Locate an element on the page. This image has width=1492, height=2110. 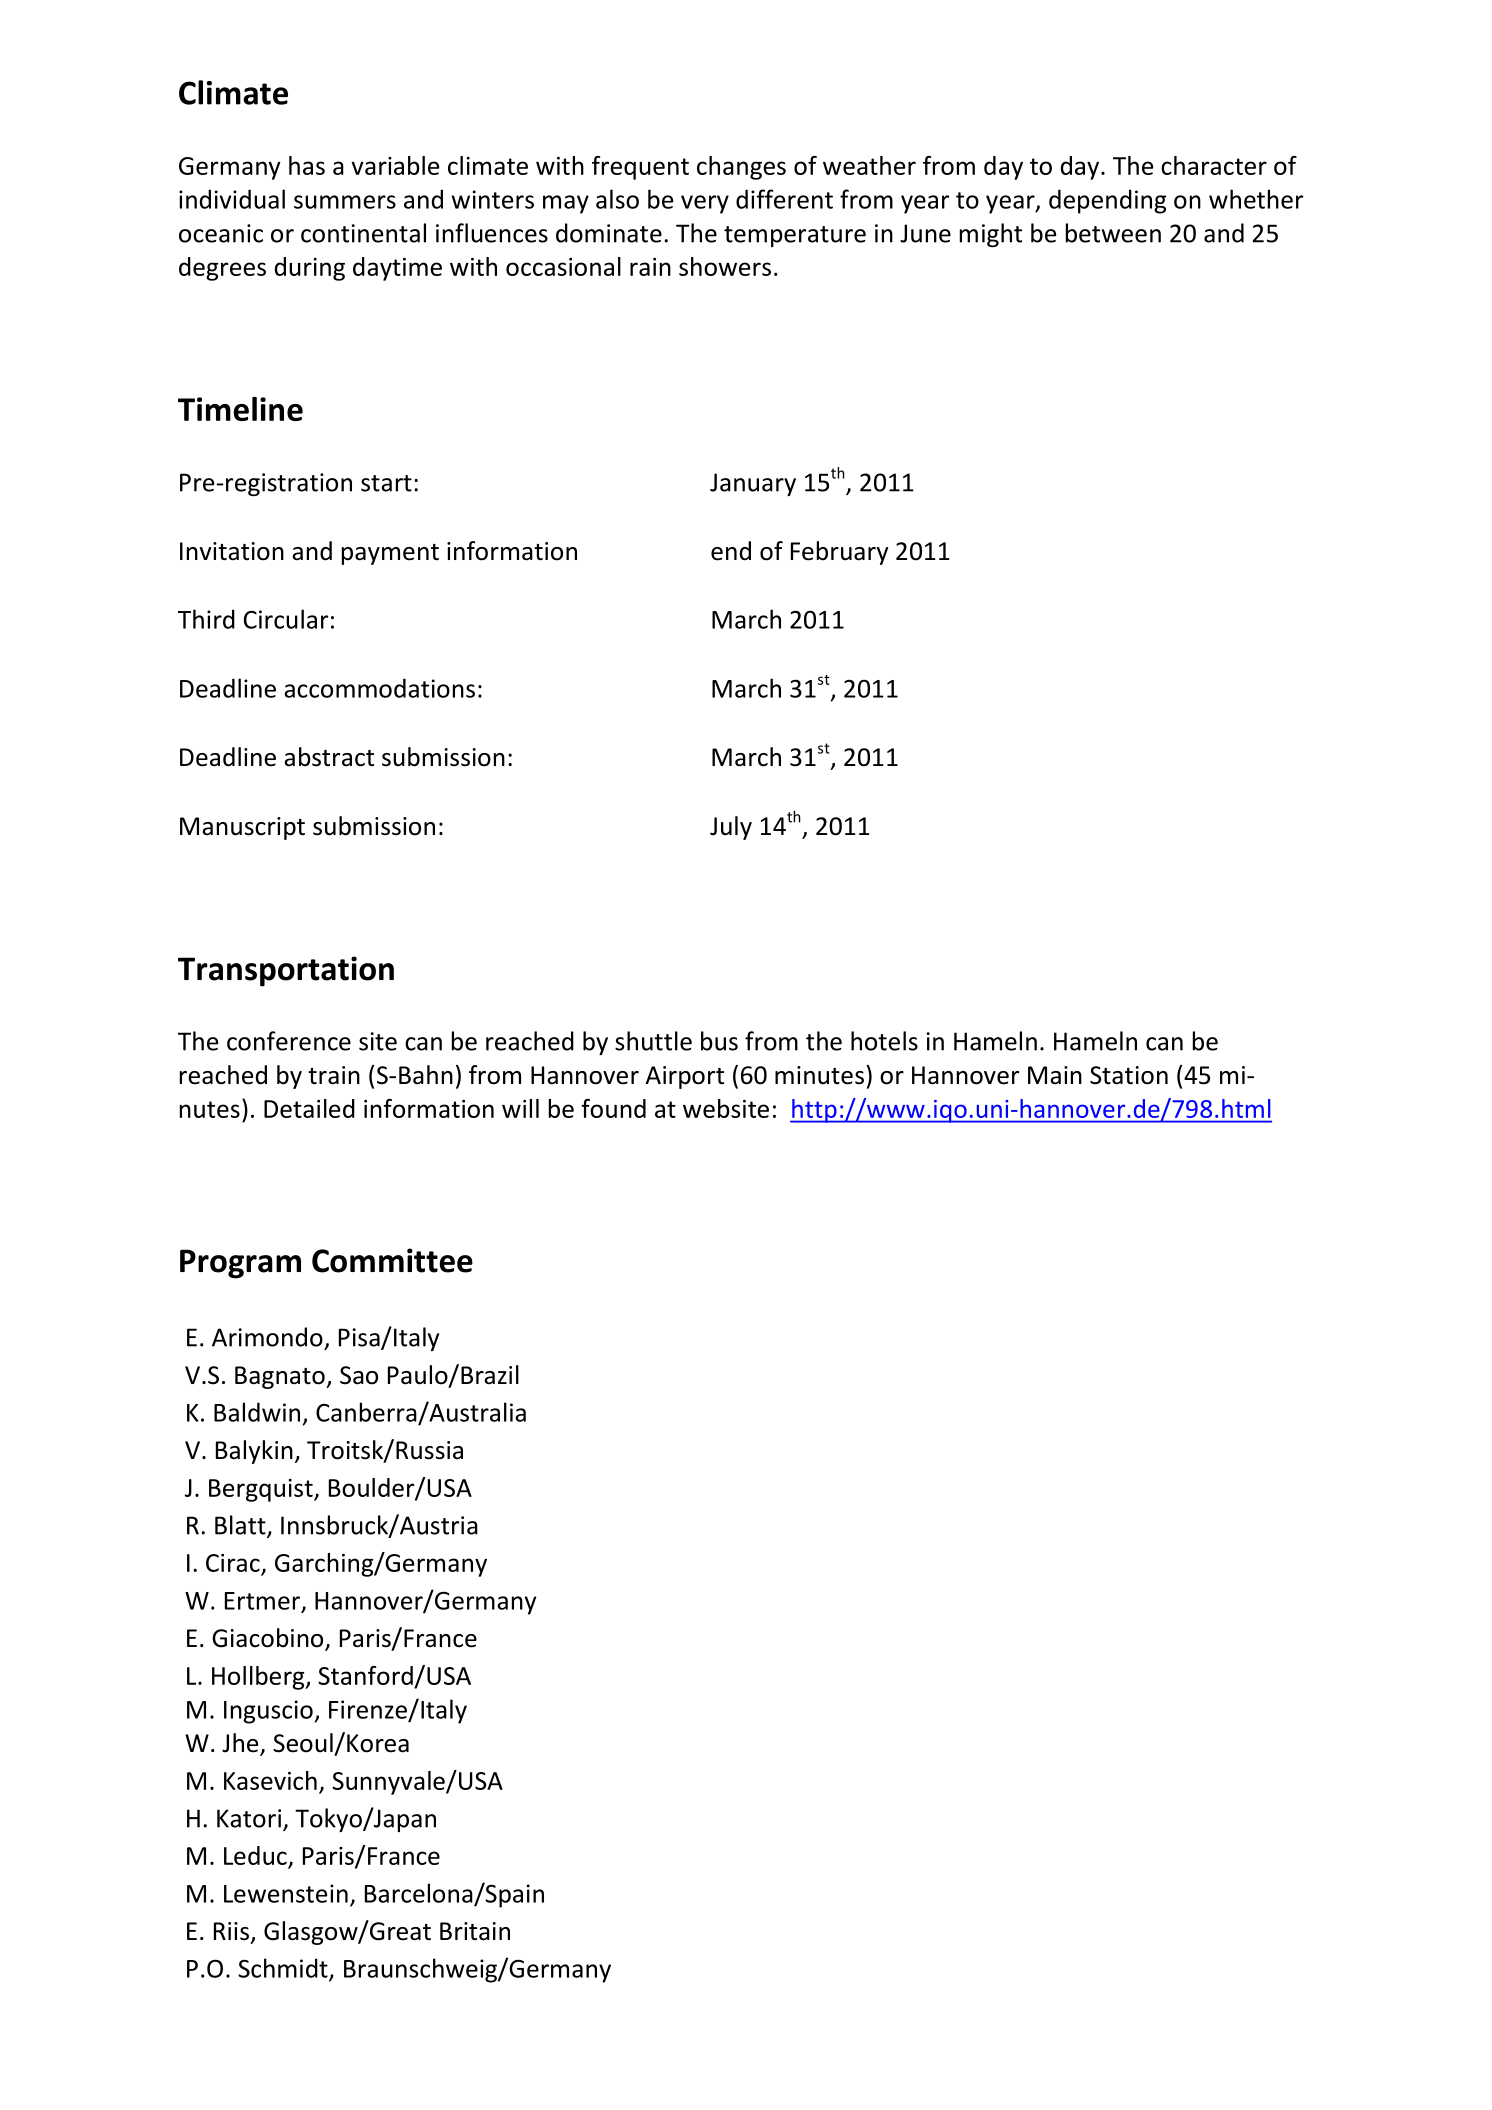
Britain is located at coordinates (475, 1931).
